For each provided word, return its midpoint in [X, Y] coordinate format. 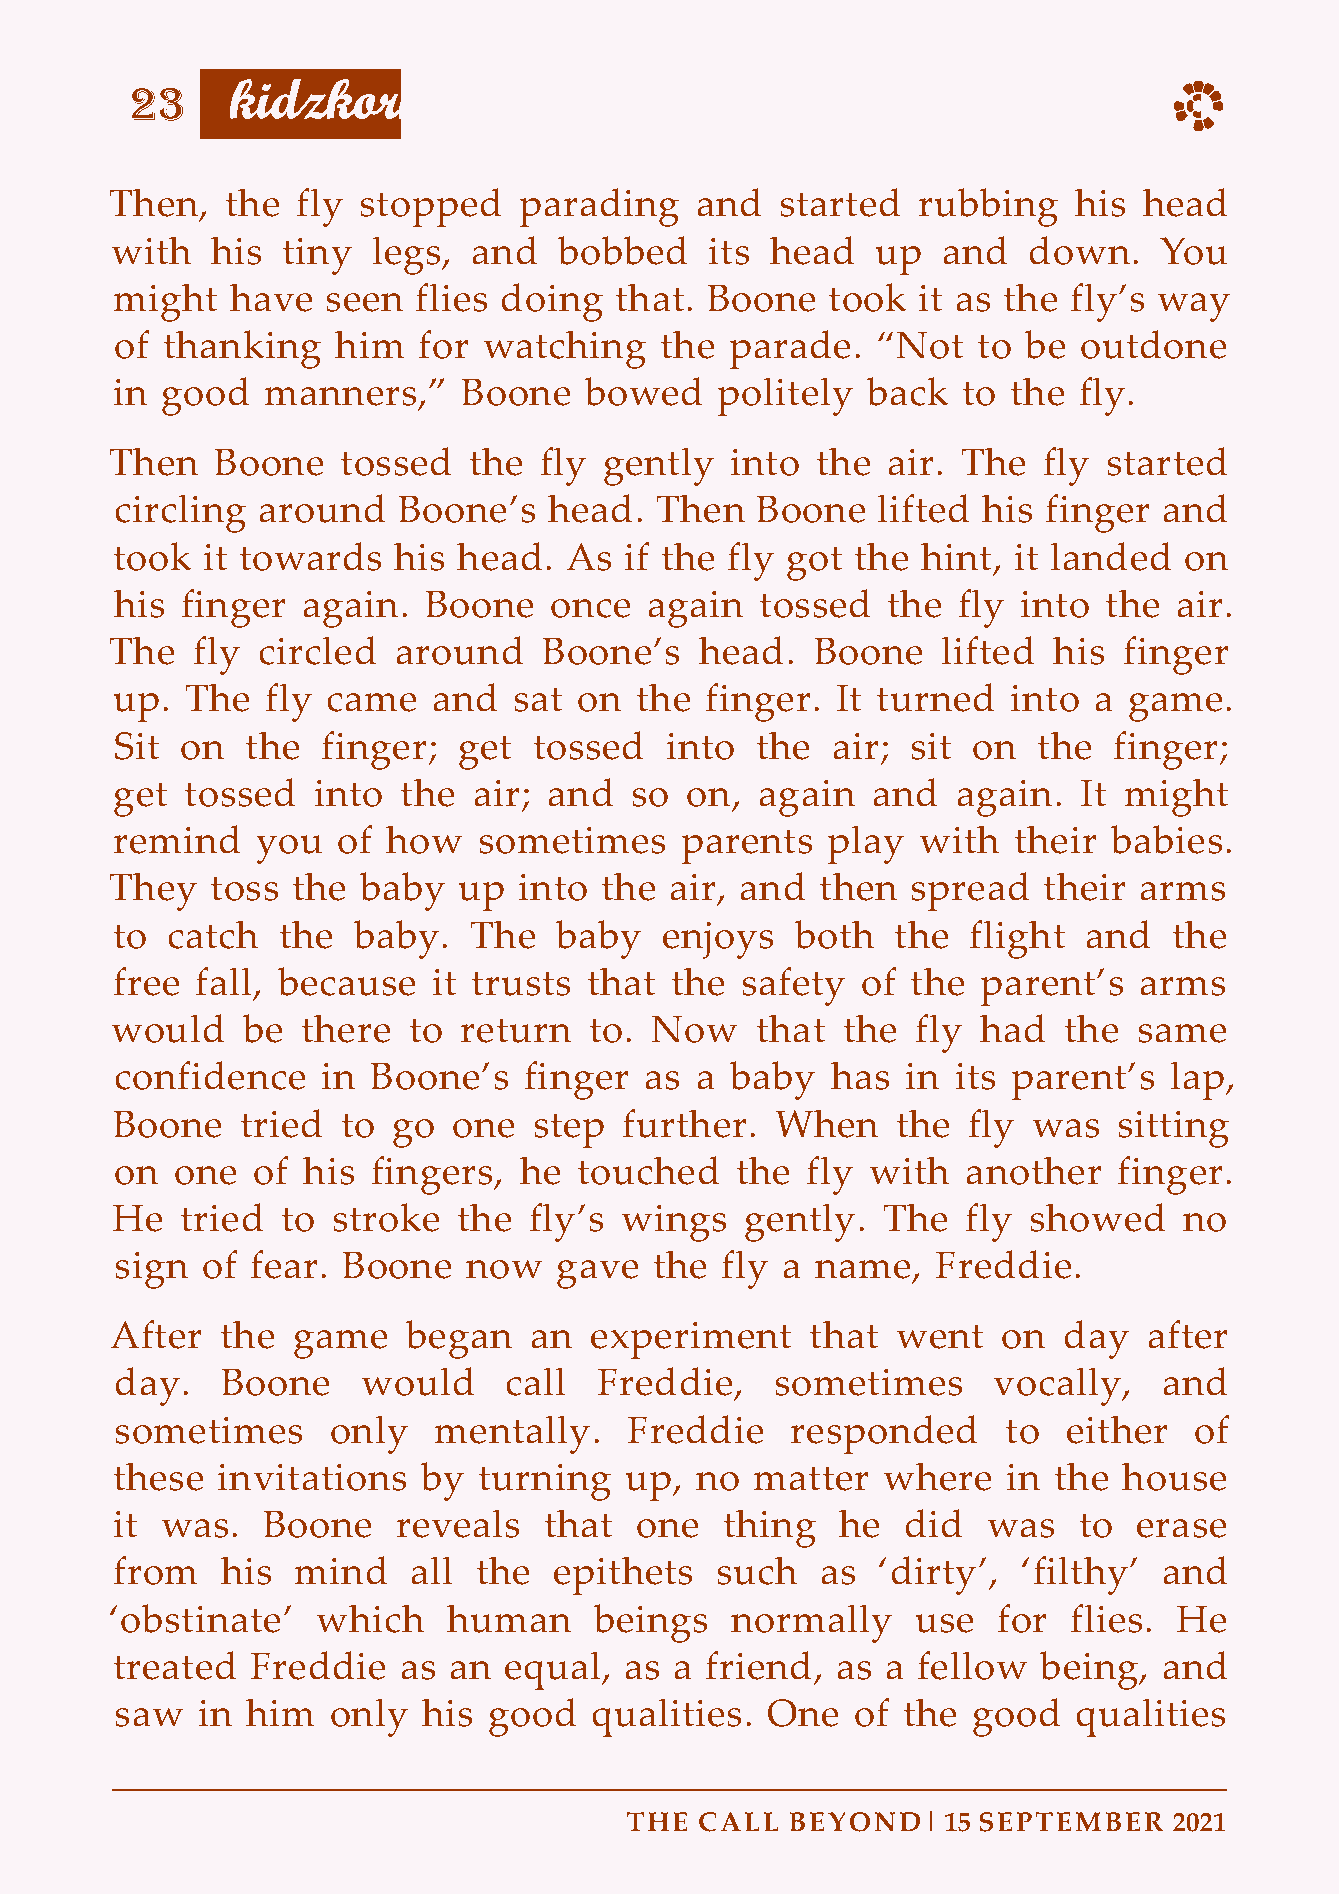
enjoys [718, 940]
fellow [972, 1665]
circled [317, 650]
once [590, 608]
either [1117, 1429]
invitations [312, 1477]
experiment [691, 1340]
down [1079, 250]
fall [224, 981]
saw [149, 1717]
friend [758, 1665]
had [1012, 1028]
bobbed [622, 250]
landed [1111, 556]
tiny [317, 256]
